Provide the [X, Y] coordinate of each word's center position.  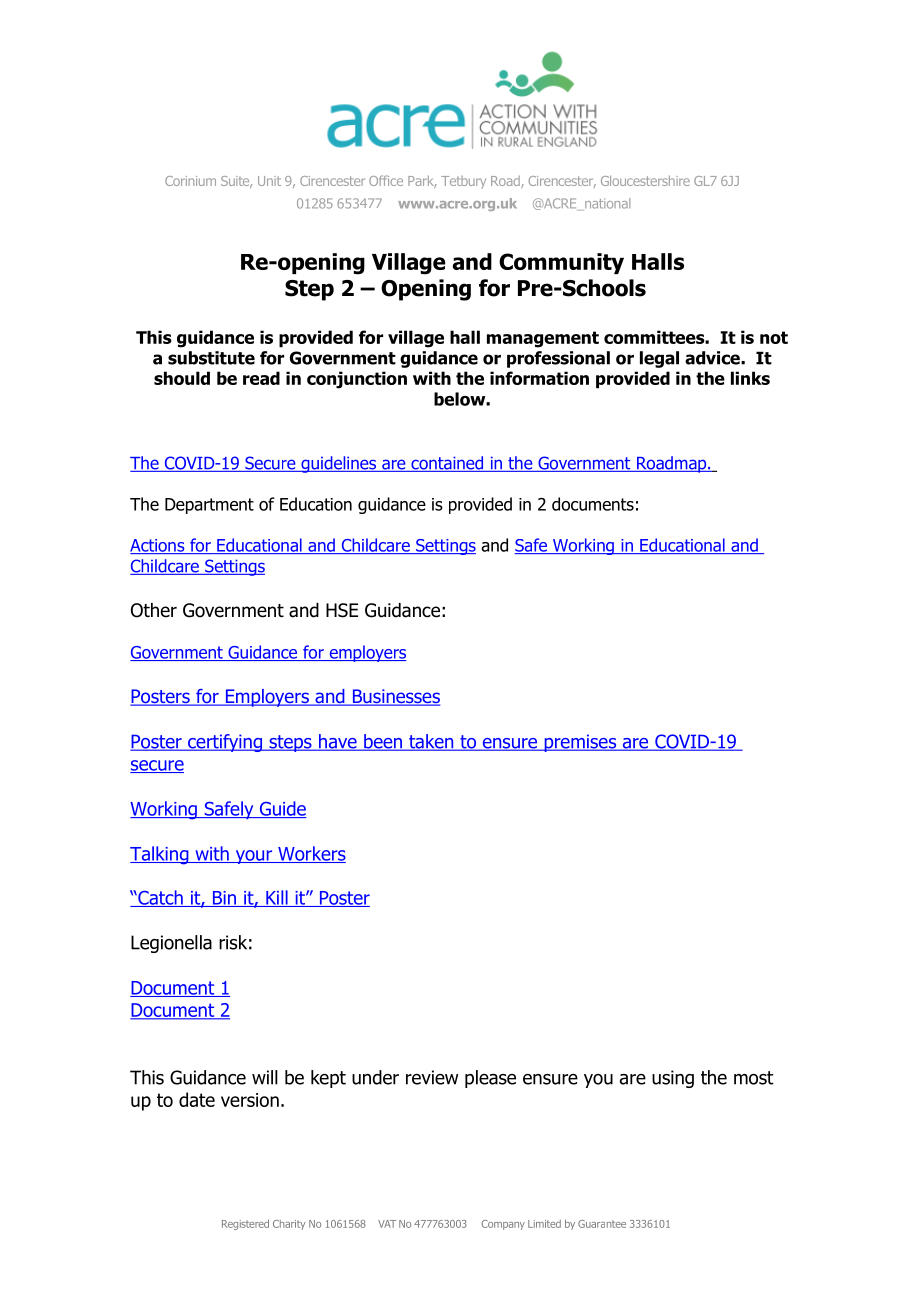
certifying [225, 743]
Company [503, 1225]
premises [580, 743]
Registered [245, 1224]
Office [386, 180]
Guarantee [602, 1224]
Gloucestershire [645, 180]
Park [422, 181]
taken [431, 742]
